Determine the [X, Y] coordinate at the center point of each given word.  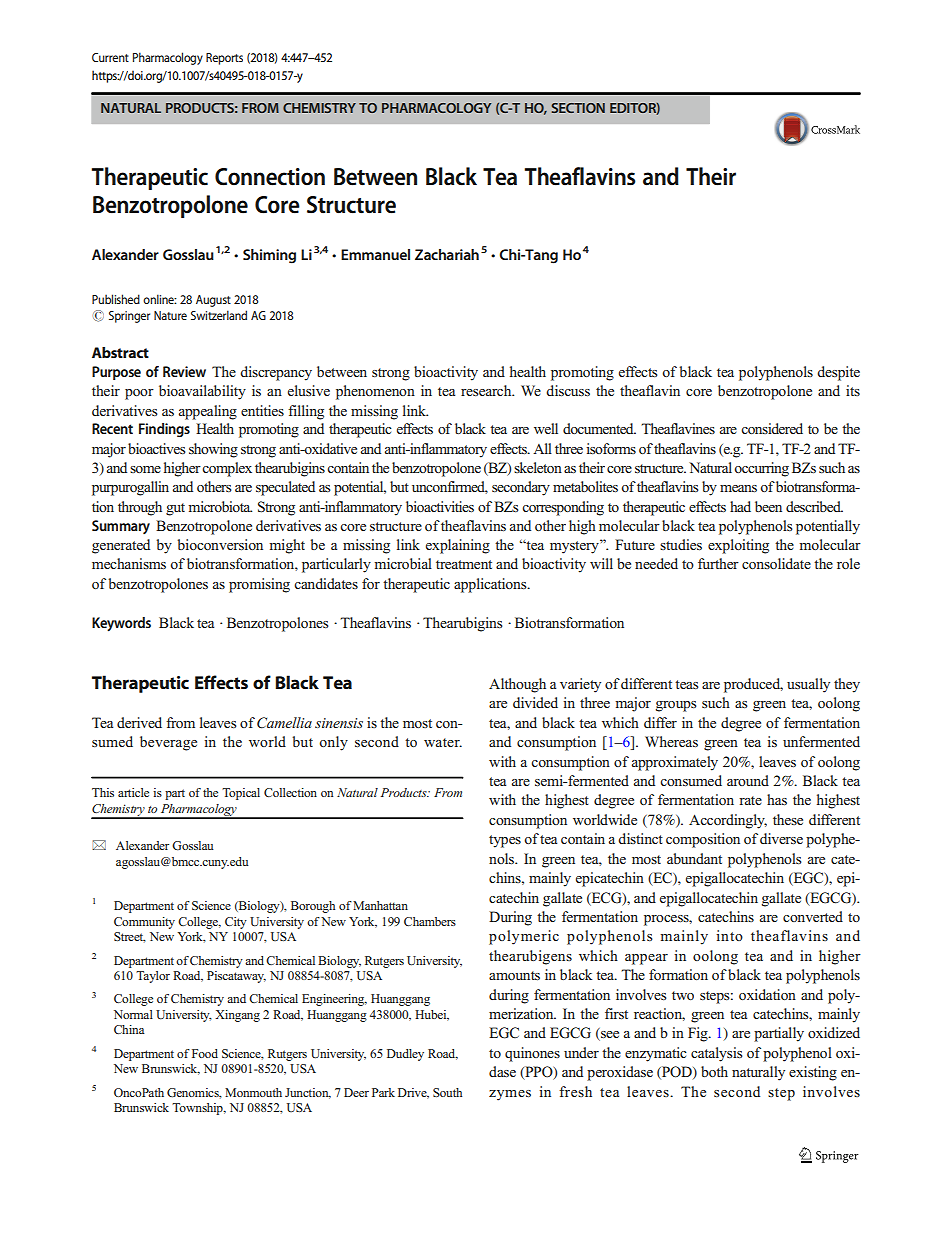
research [487, 390]
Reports [224, 59]
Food [205, 1053]
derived [139, 722]
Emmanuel [375, 254]
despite [838, 373]
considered [772, 428]
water [443, 742]
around [748, 780]
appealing [208, 412]
